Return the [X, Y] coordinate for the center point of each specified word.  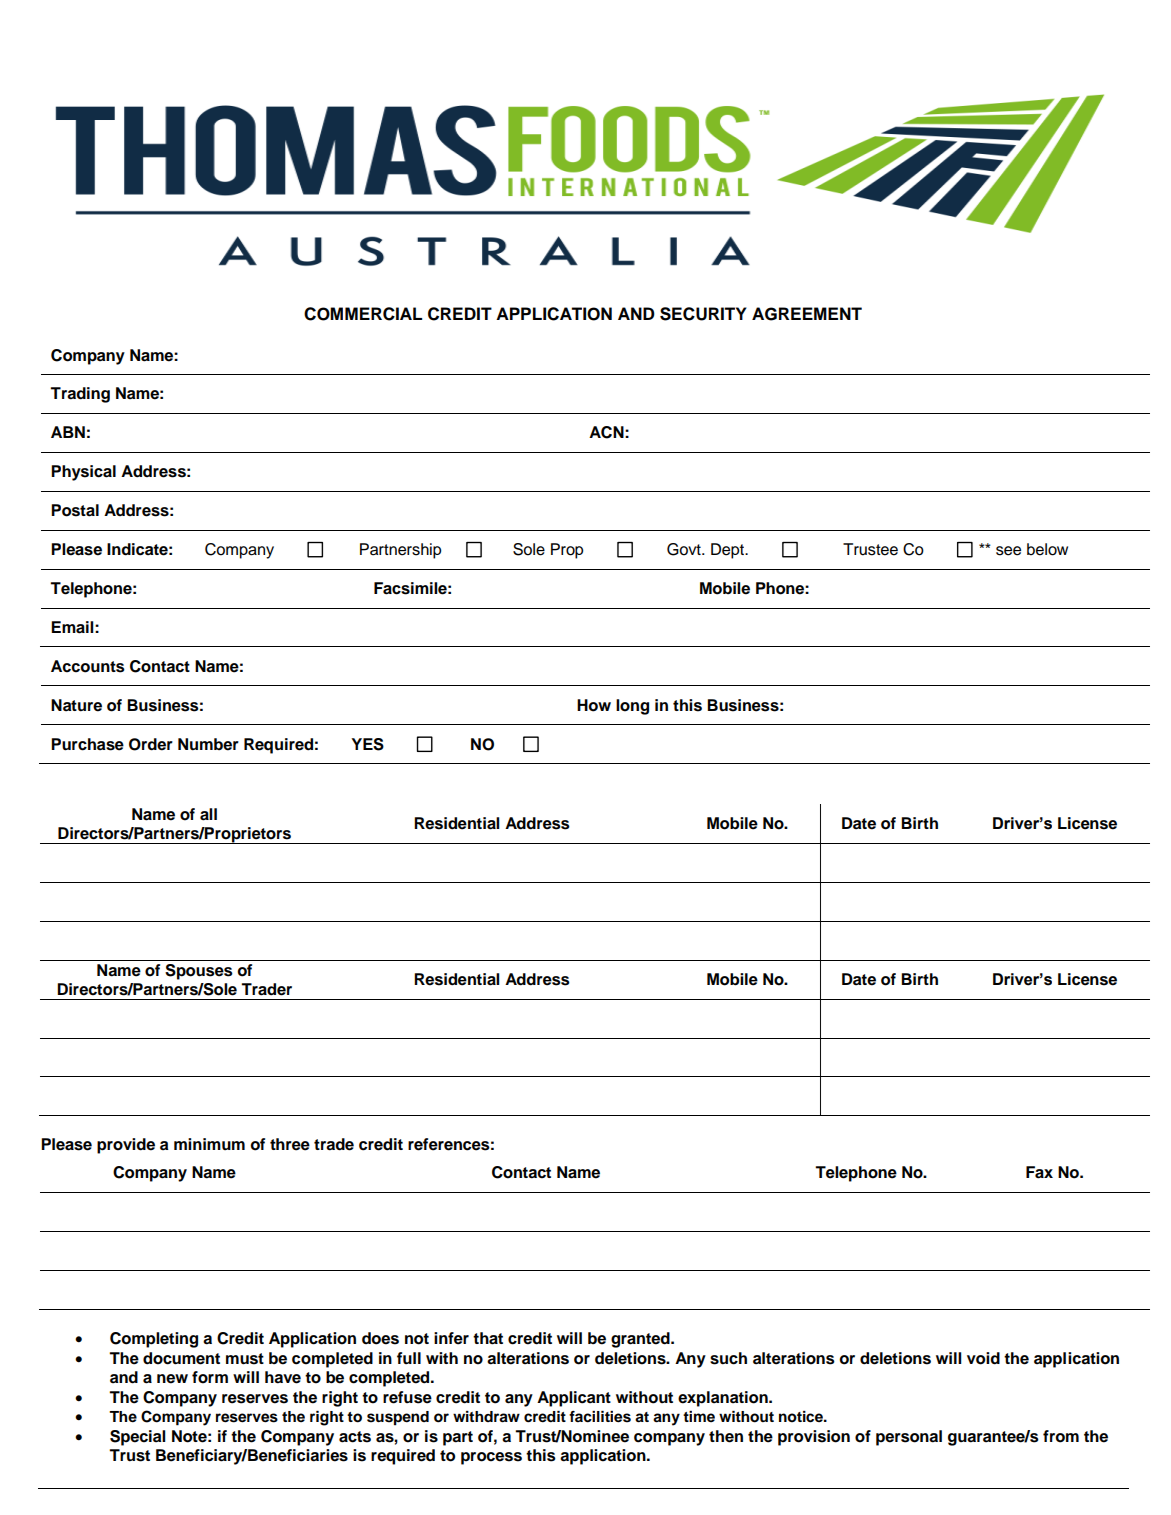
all [208, 814]
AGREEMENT [807, 314]
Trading [80, 395]
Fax [1039, 1172]
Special [137, 1438]
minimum [209, 1144]
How [594, 705]
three [290, 1144]
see [1008, 551]
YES [367, 744]
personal [909, 1438]
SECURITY [703, 314]
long [632, 707]
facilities [600, 1417]
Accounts [88, 666]
